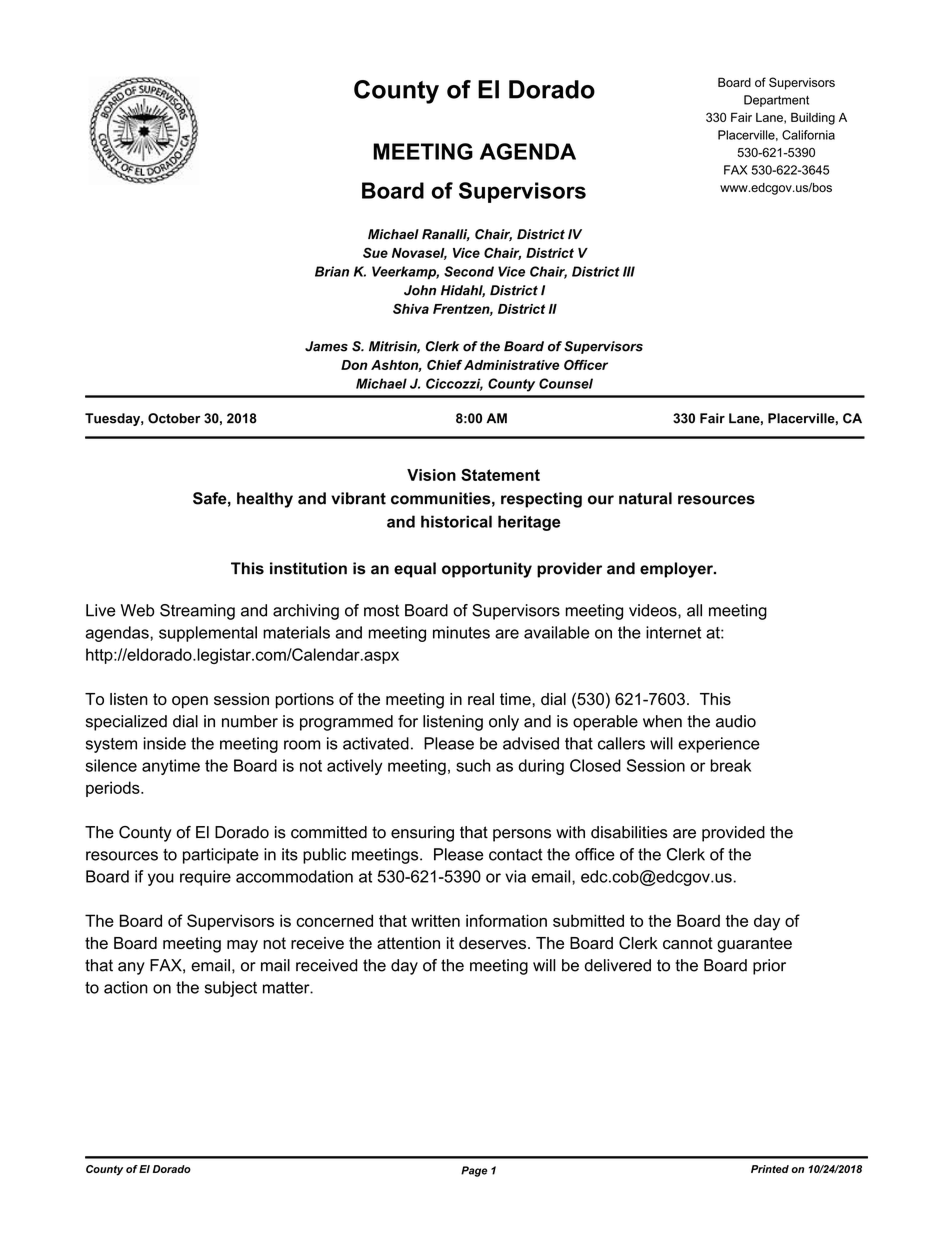  I want to click on Department, so click(776, 101).
